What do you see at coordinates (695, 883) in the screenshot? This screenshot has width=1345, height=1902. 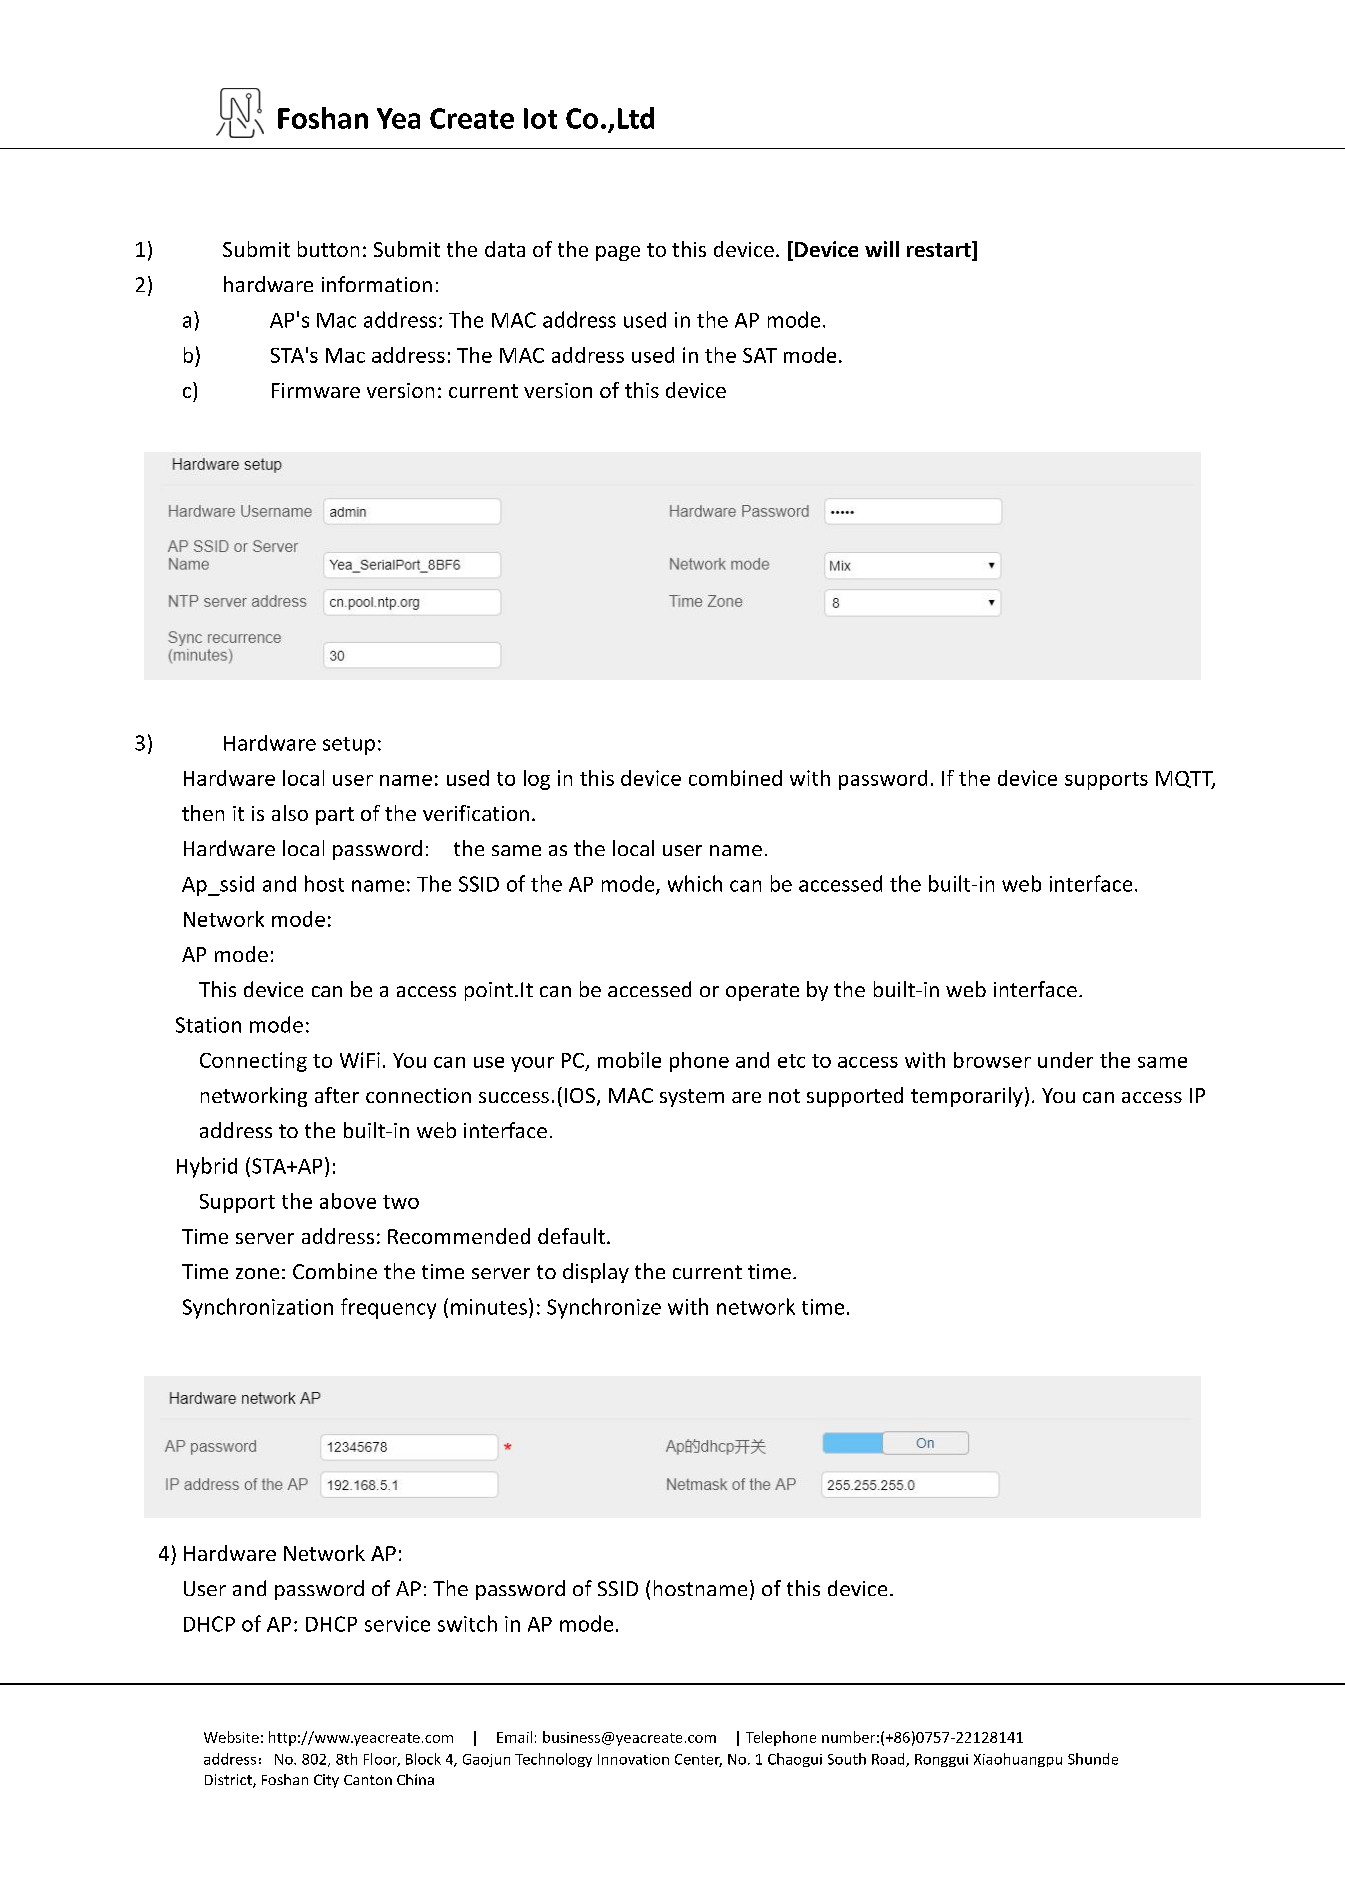 I see `which` at bounding box center [695, 883].
